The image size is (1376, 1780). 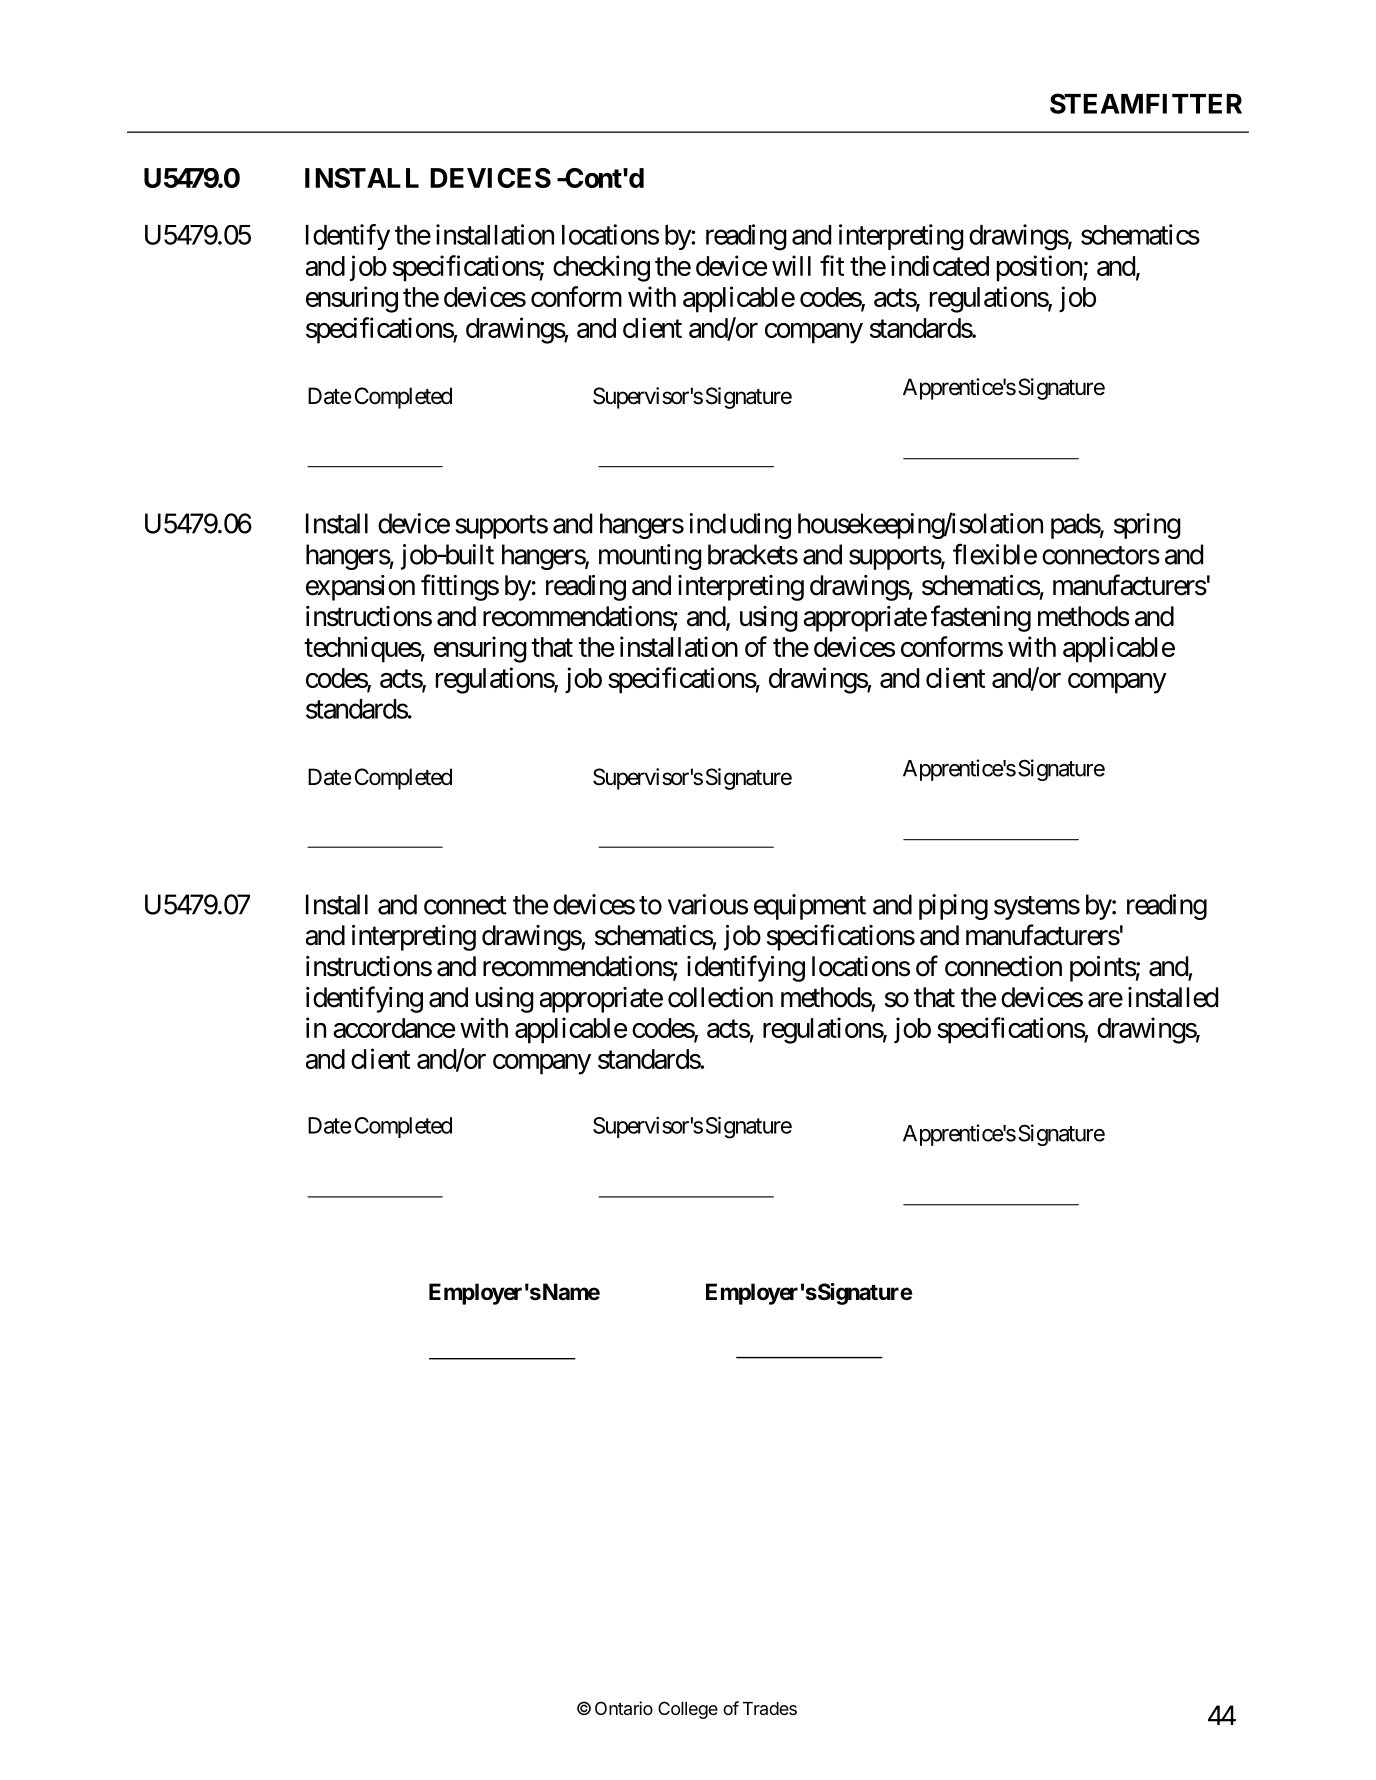 I want to click on Trades, so click(x=770, y=1708).
